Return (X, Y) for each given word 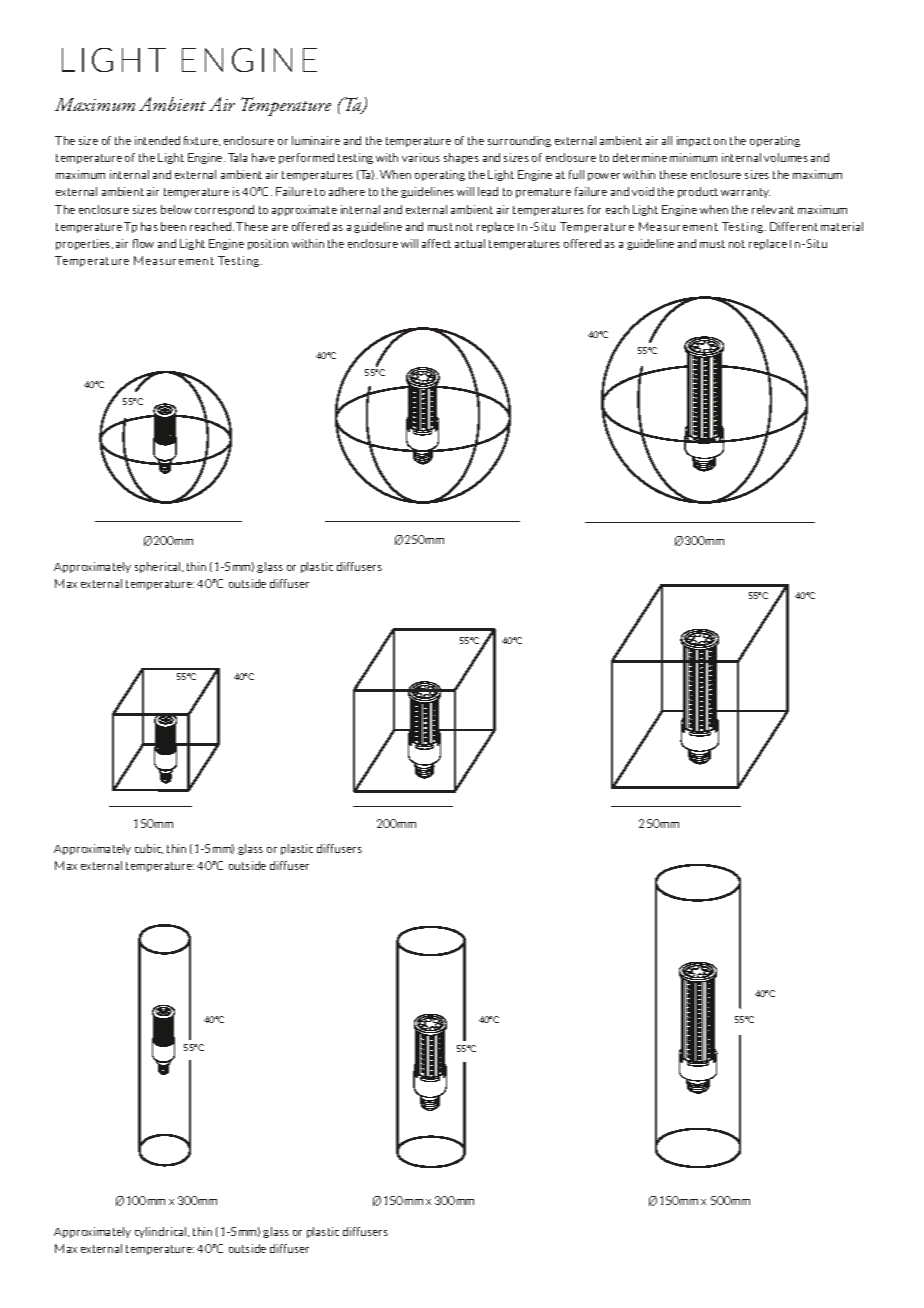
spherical (159, 567)
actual (470, 243)
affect (436, 243)
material (842, 226)
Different (794, 226)
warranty (745, 193)
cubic (149, 849)
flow (143, 243)
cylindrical (162, 1232)
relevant (773, 209)
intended (157, 140)
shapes (461, 158)
